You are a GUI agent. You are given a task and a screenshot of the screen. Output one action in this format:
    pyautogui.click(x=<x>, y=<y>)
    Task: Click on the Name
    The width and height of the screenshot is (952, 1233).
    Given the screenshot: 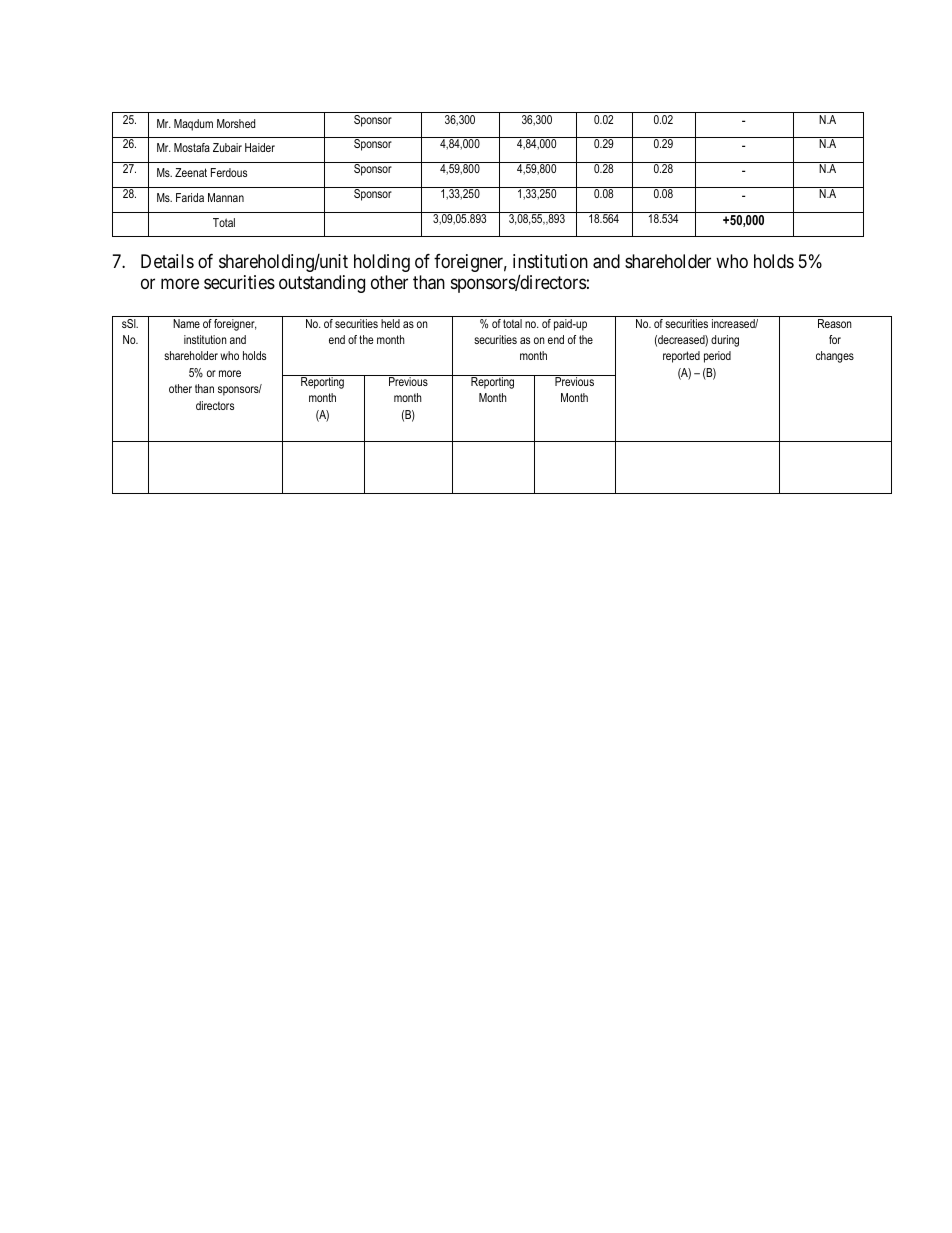 What is the action you would take?
    pyautogui.click(x=186, y=323)
